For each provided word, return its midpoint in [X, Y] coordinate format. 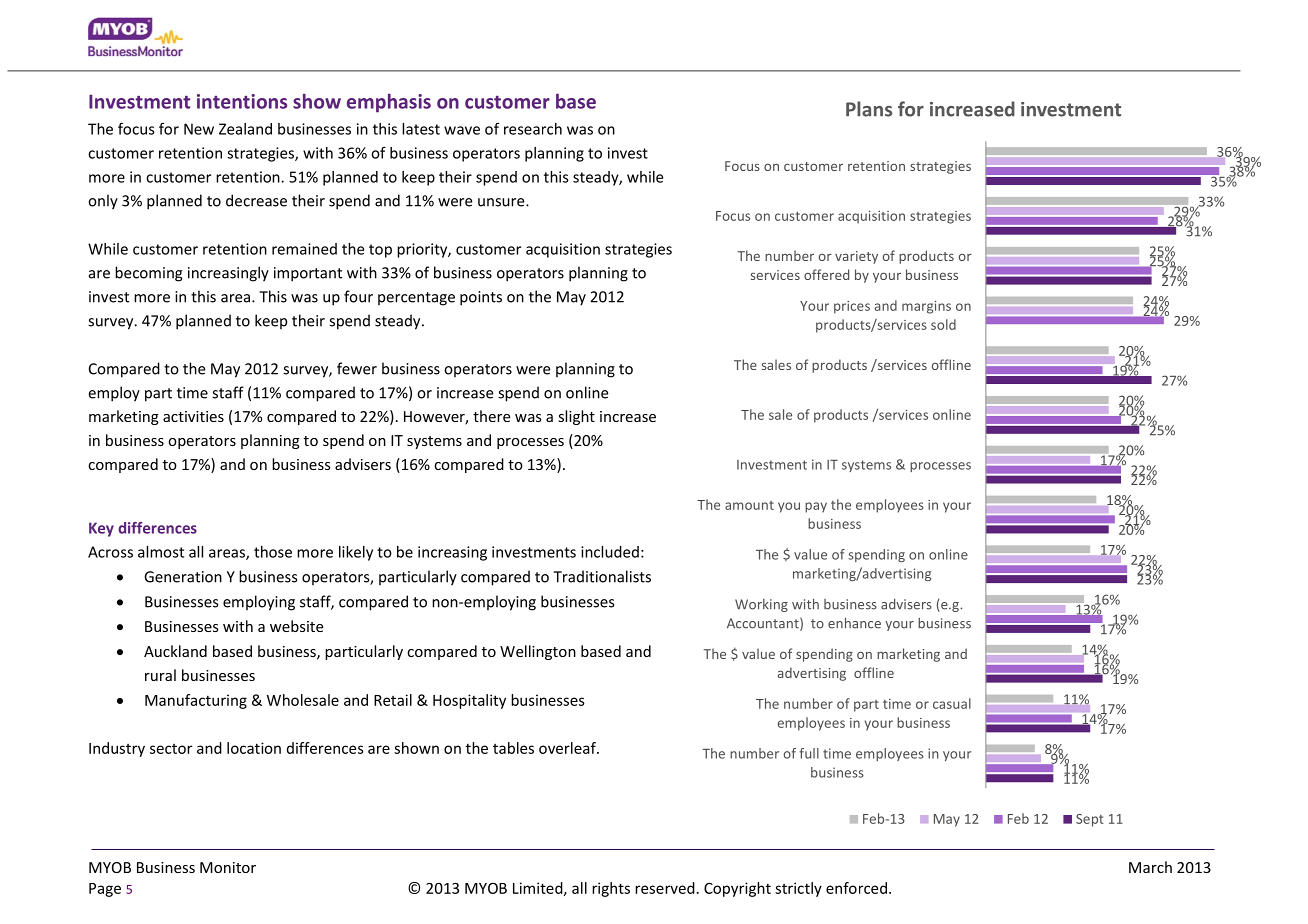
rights [611, 889]
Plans [869, 109]
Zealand [245, 129]
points [481, 298]
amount [749, 505]
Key [101, 529]
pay [816, 507]
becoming [148, 274]
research [533, 129]
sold [943, 324]
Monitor [228, 867]
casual [952, 703]
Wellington [538, 652]
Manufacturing [196, 701]
